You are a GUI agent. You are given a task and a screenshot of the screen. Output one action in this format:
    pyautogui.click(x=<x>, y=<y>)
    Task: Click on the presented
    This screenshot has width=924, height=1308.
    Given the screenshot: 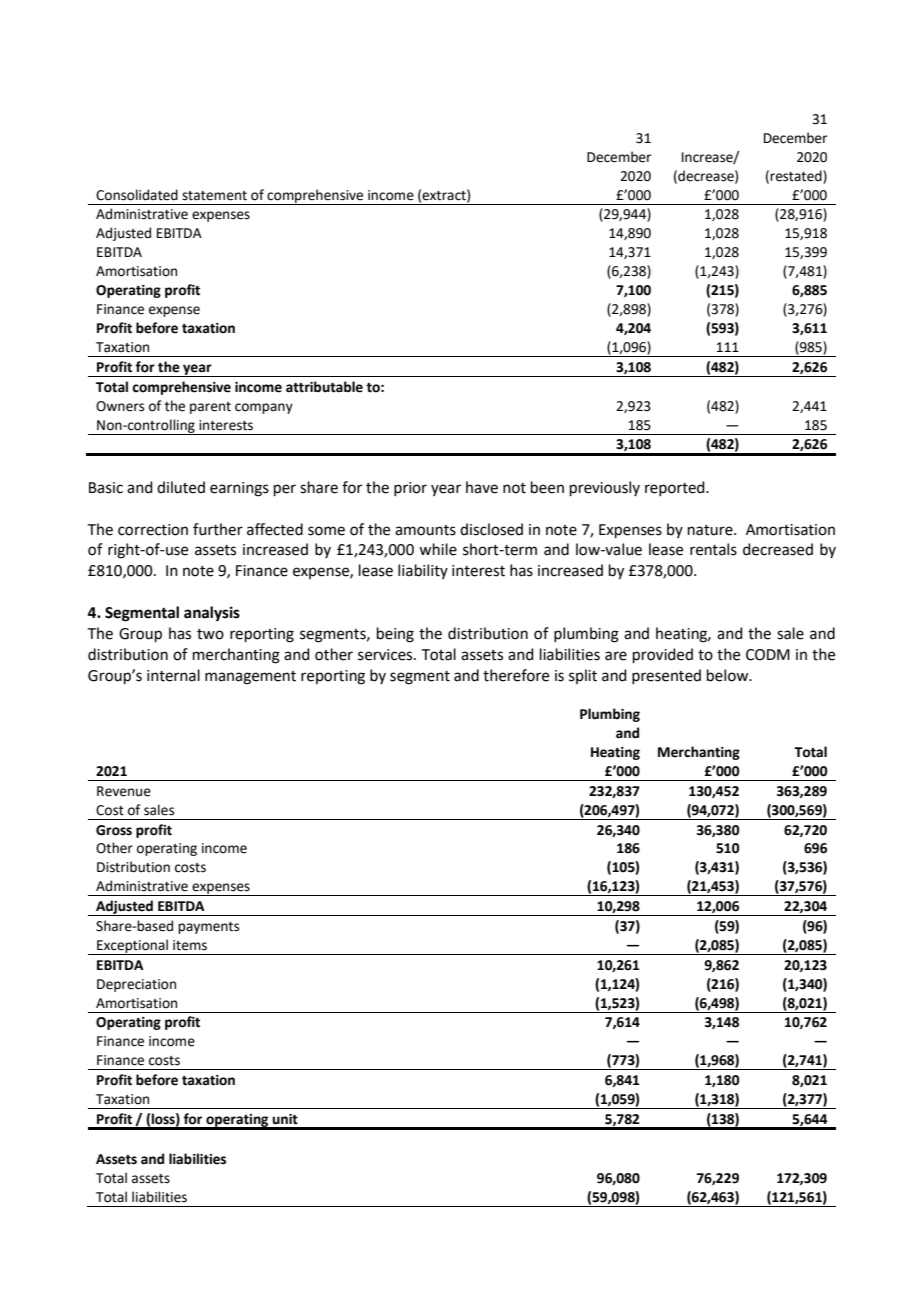 What is the action you would take?
    pyautogui.click(x=666, y=676)
